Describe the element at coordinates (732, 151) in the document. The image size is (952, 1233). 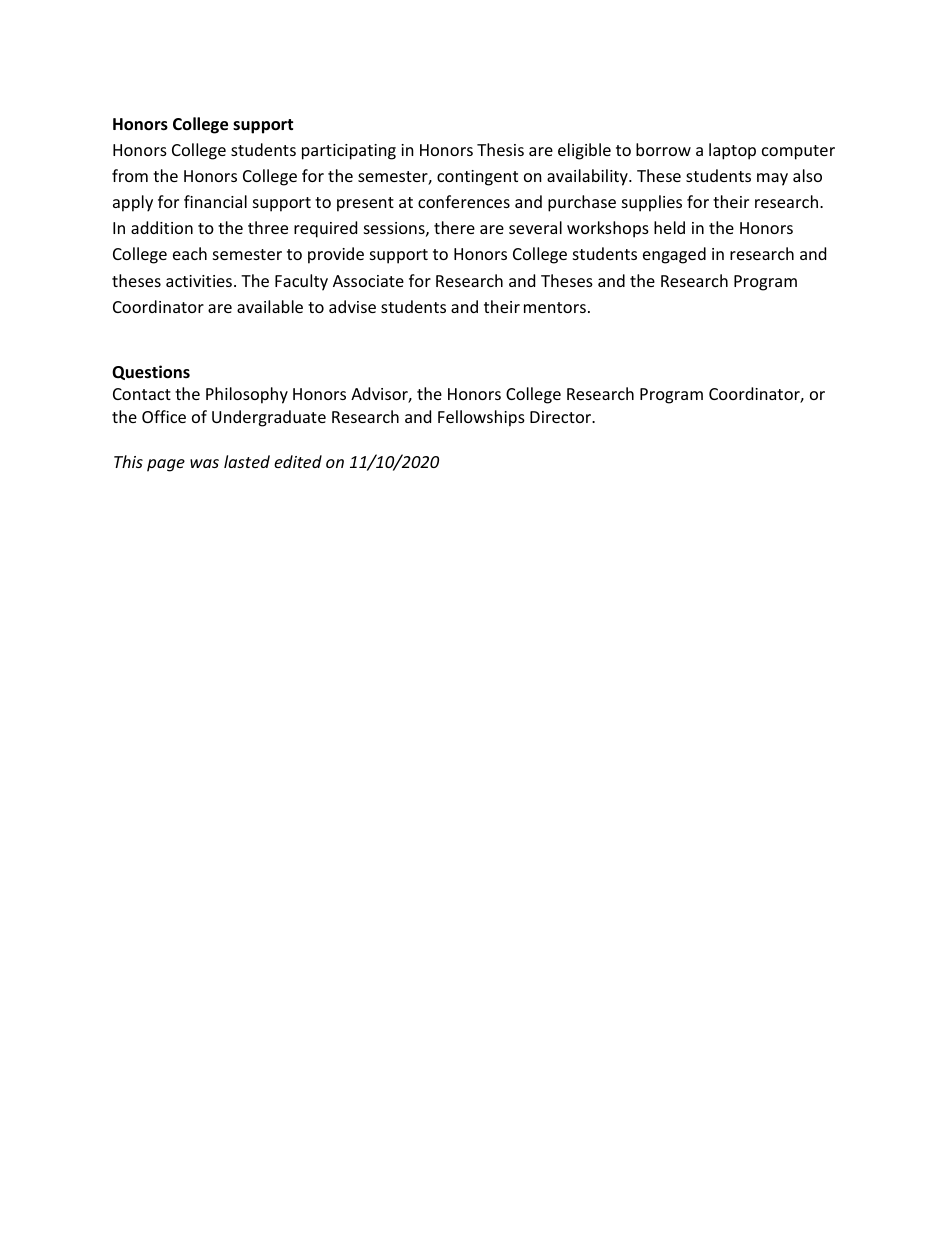
I see `laptop` at that location.
